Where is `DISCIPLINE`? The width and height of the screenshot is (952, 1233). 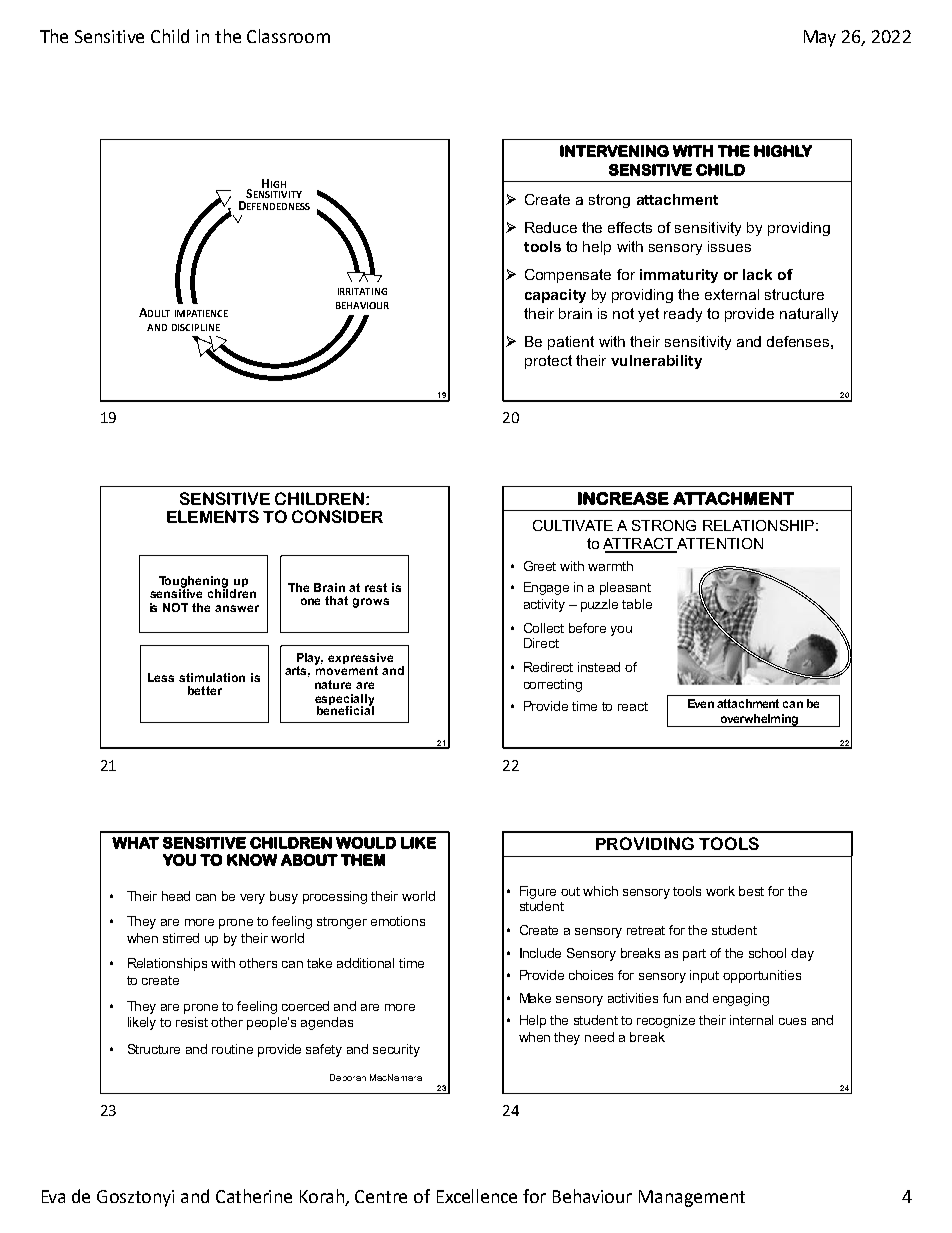 DISCIPLINE is located at coordinates (196, 327).
